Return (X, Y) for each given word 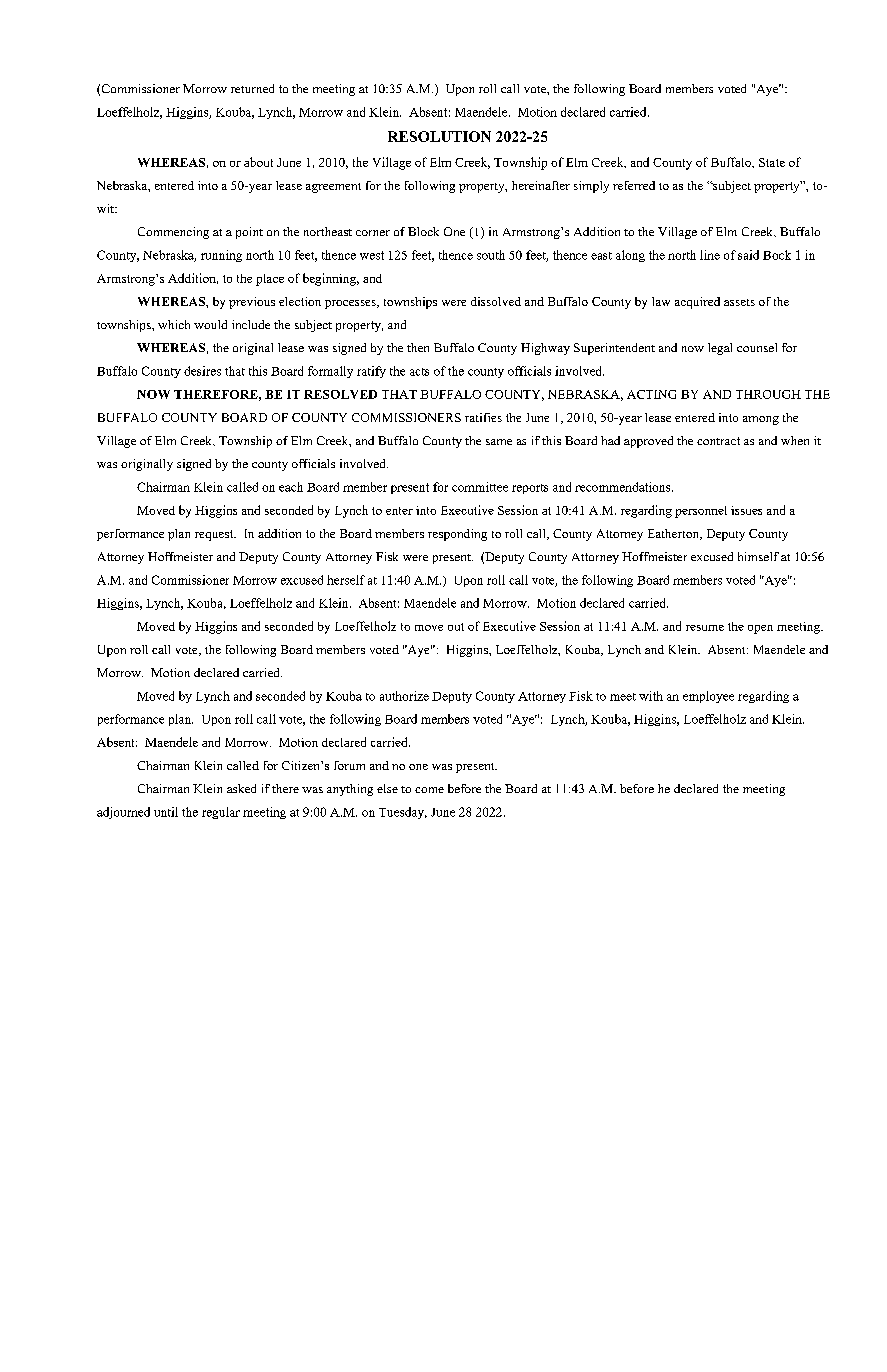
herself (346, 580)
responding (457, 535)
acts (419, 372)
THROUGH (768, 394)
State (772, 162)
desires (202, 371)
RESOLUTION (439, 136)
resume (705, 628)
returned (252, 88)
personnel (701, 512)
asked (241, 788)
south (491, 255)
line (710, 255)
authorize (404, 696)
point (249, 233)
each (291, 487)
